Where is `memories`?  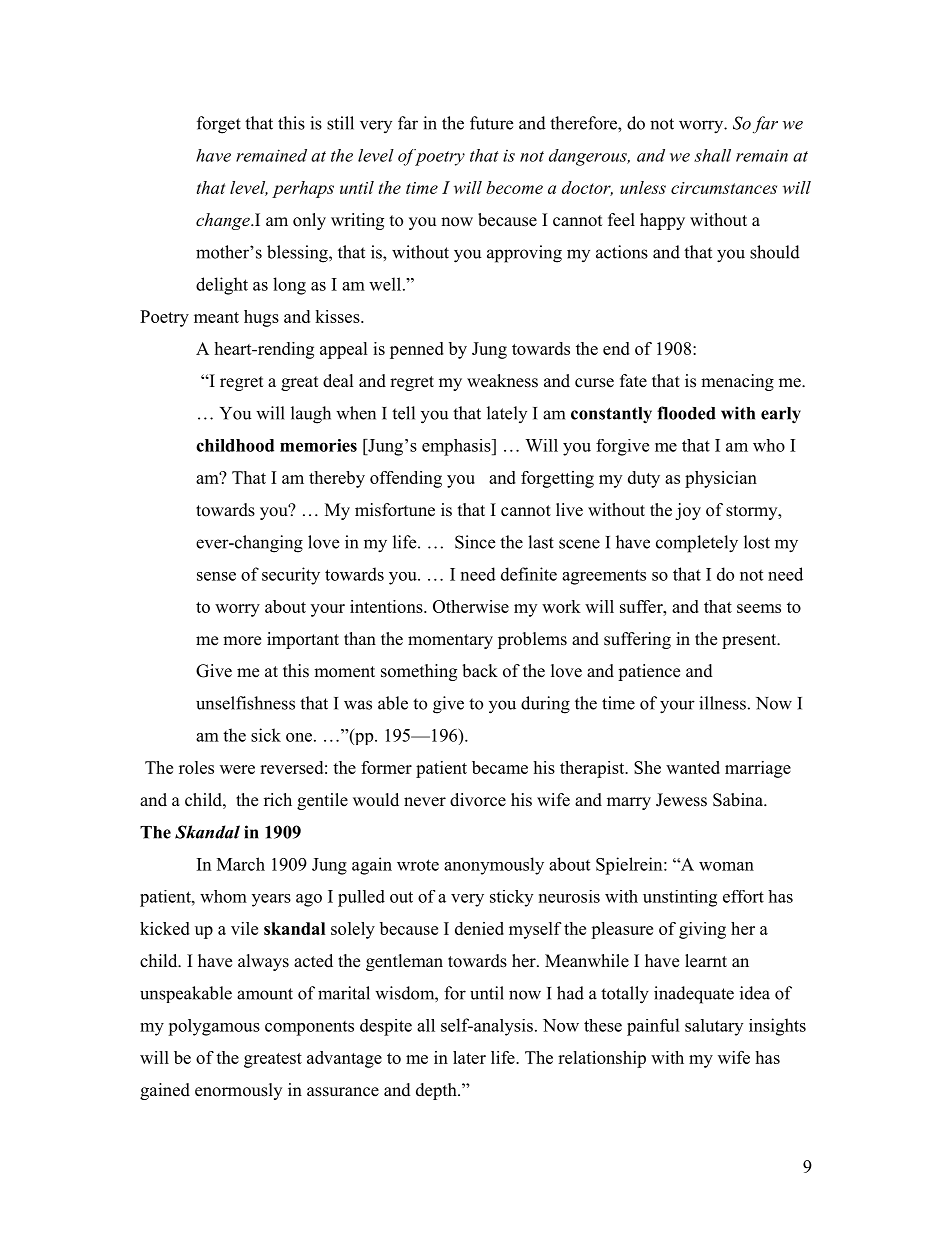
memories is located at coordinates (318, 445).
